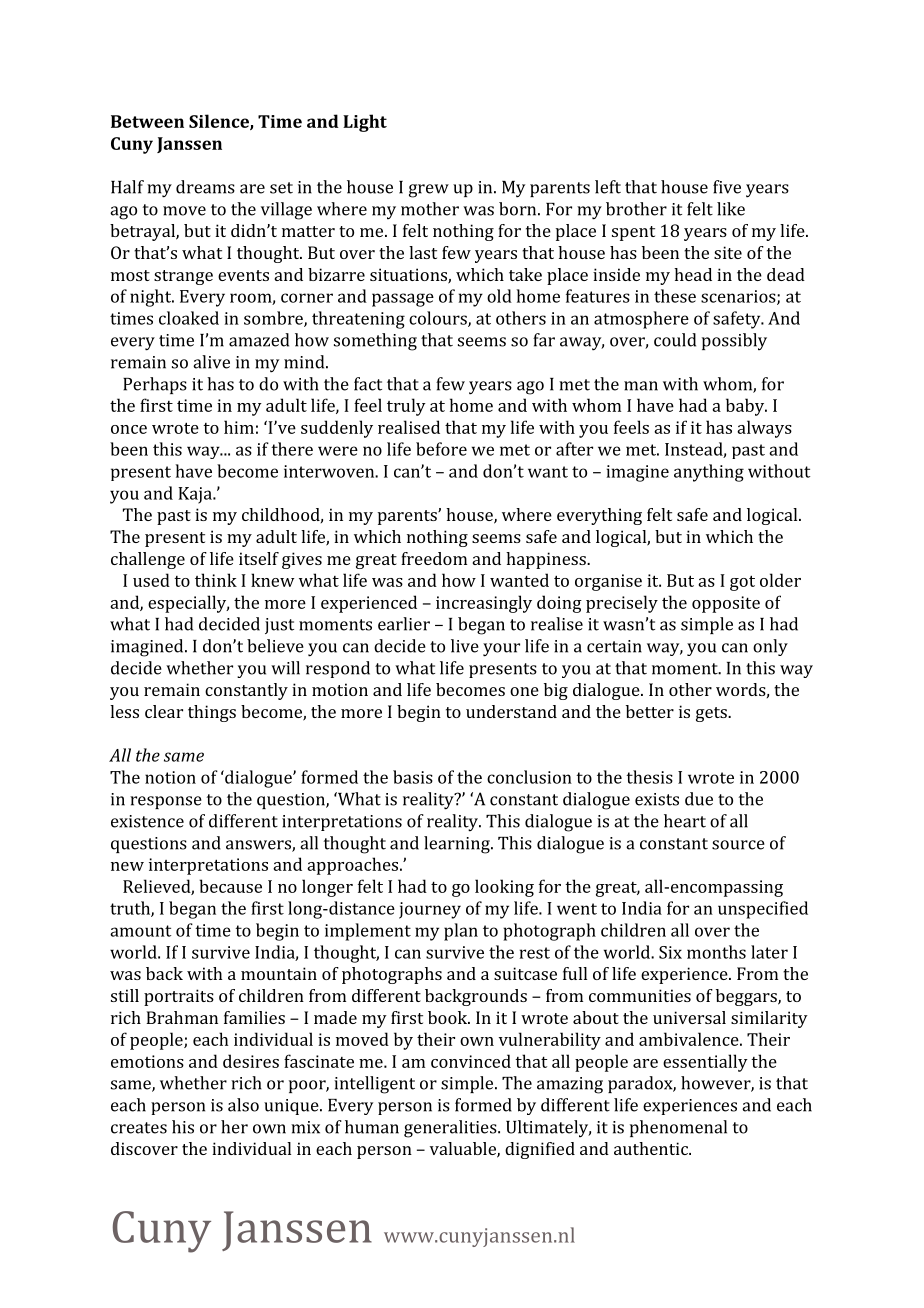 The image size is (924, 1308). I want to click on phenomenal, so click(678, 1128).
